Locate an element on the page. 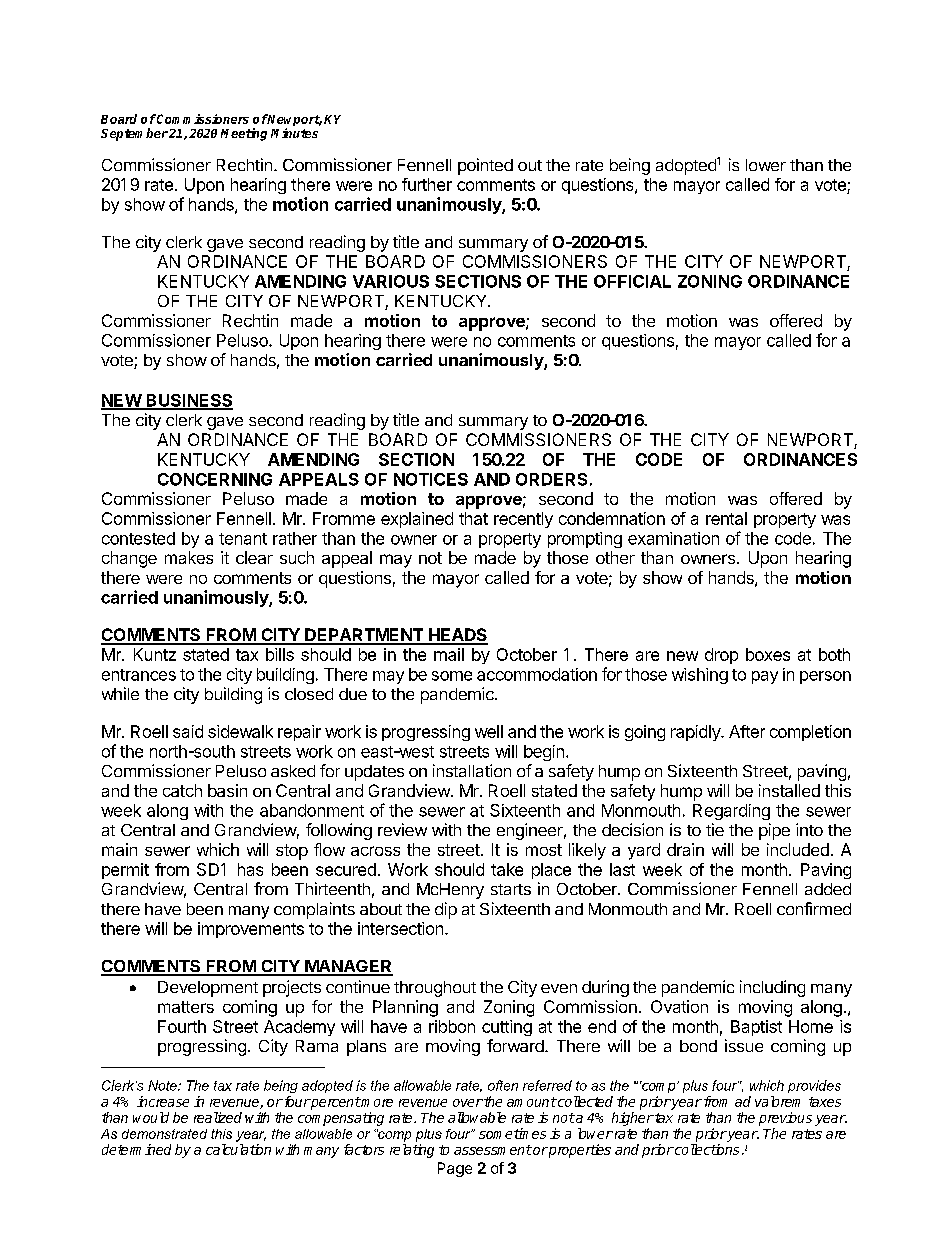 This image has height=1233, width=952. assessment is located at coordinates (493, 1150).
